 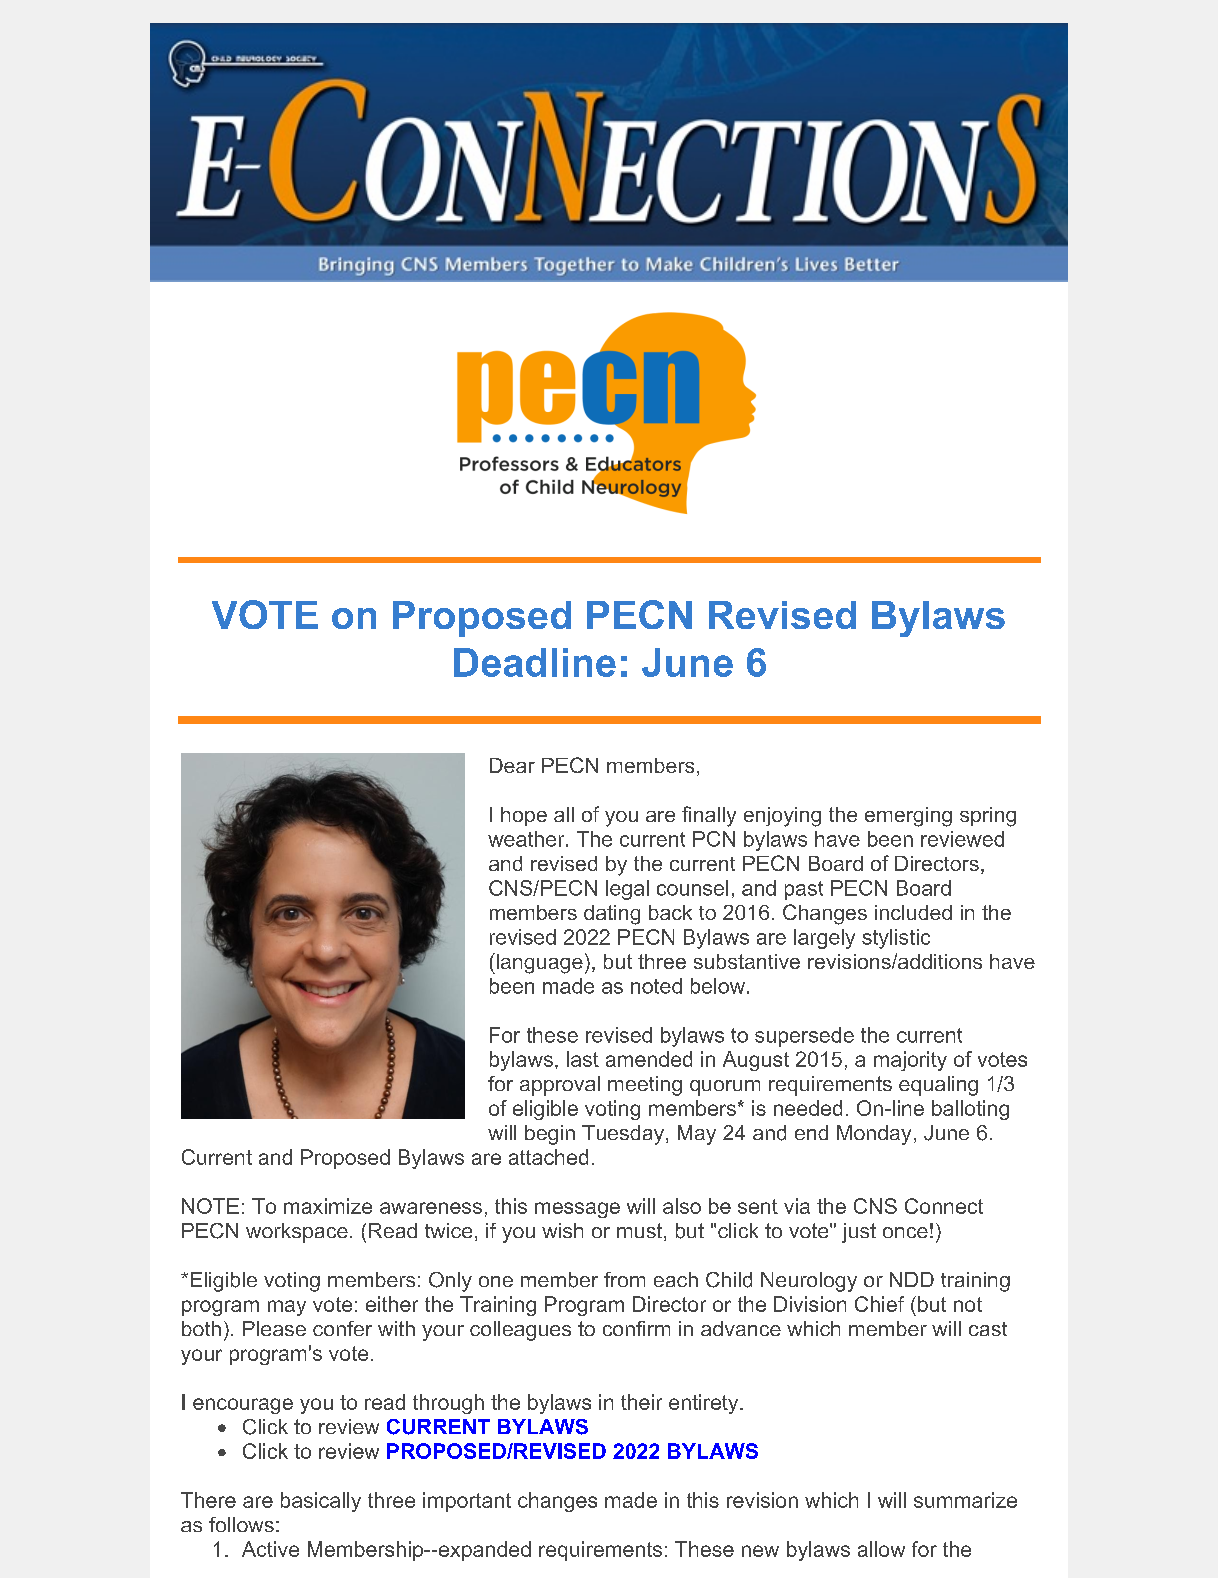 I want to click on language, so click(x=538, y=963).
